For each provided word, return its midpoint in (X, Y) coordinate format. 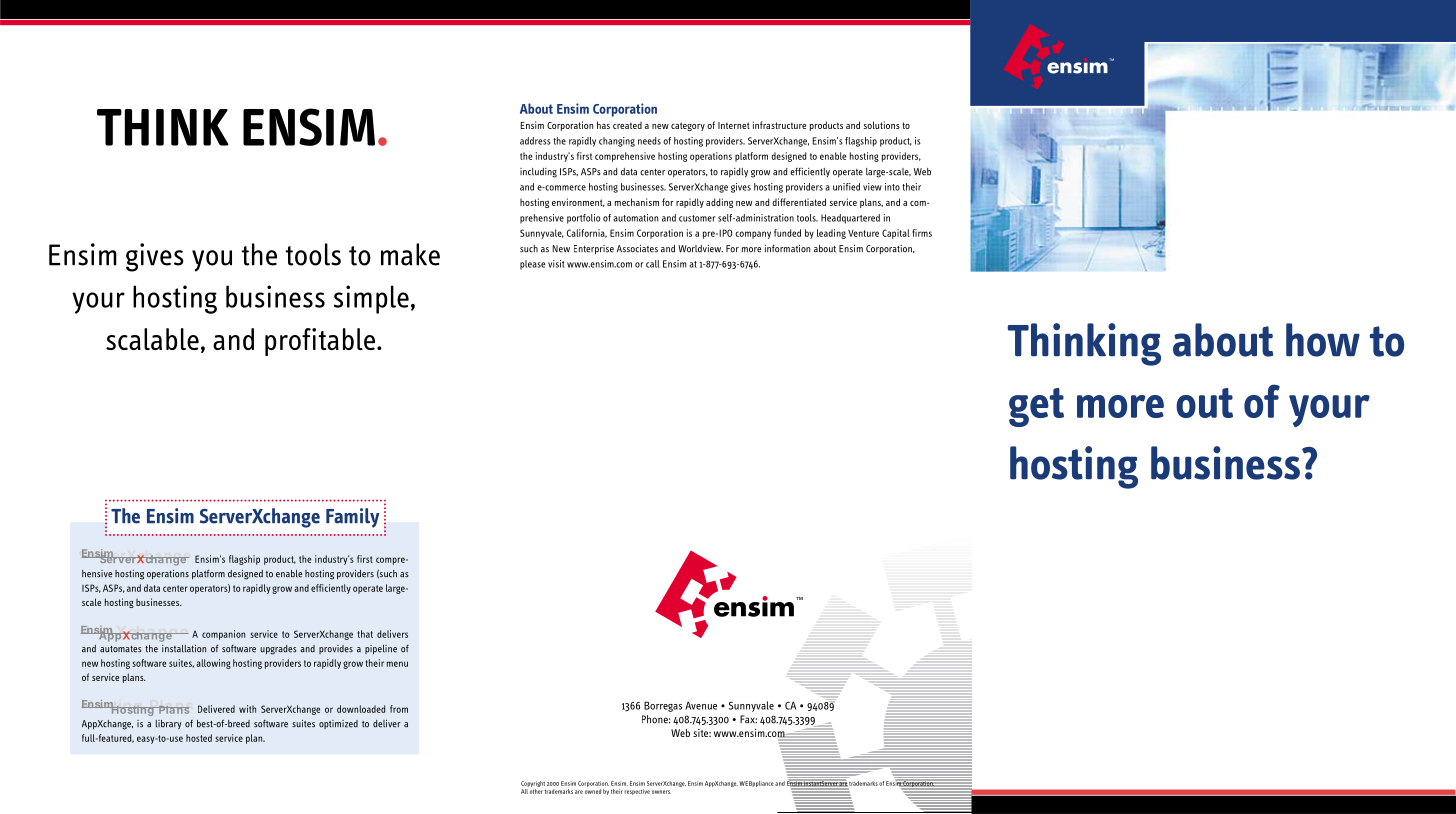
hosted (199, 738)
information (787, 249)
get (1036, 407)
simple (371, 299)
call (653, 264)
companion (223, 635)
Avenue (701, 705)
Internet (734, 125)
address (535, 141)
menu (397, 664)
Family (352, 518)
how (1323, 340)
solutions (882, 125)
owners (661, 792)
